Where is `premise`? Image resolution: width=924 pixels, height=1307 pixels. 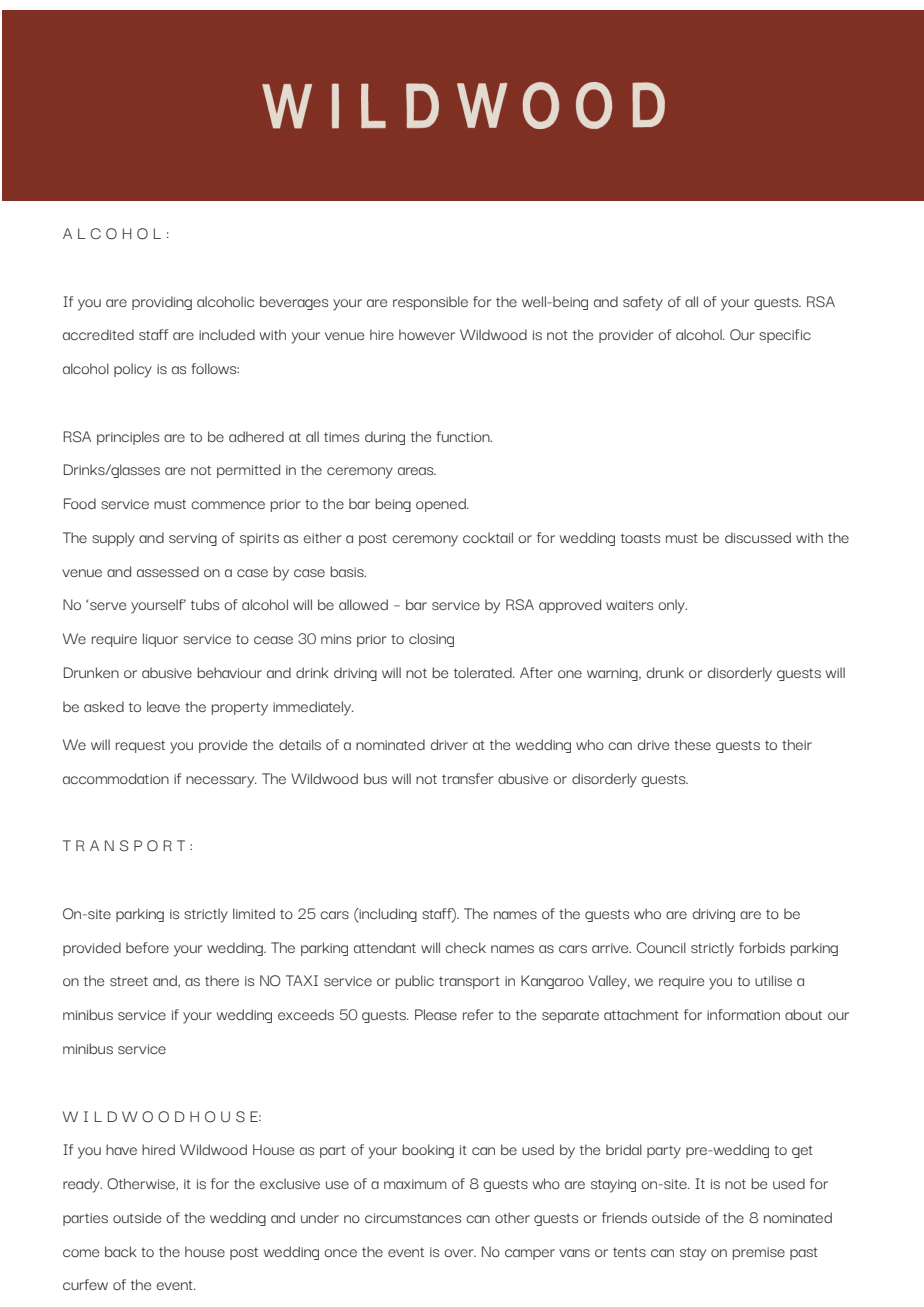
premise is located at coordinates (759, 1253).
